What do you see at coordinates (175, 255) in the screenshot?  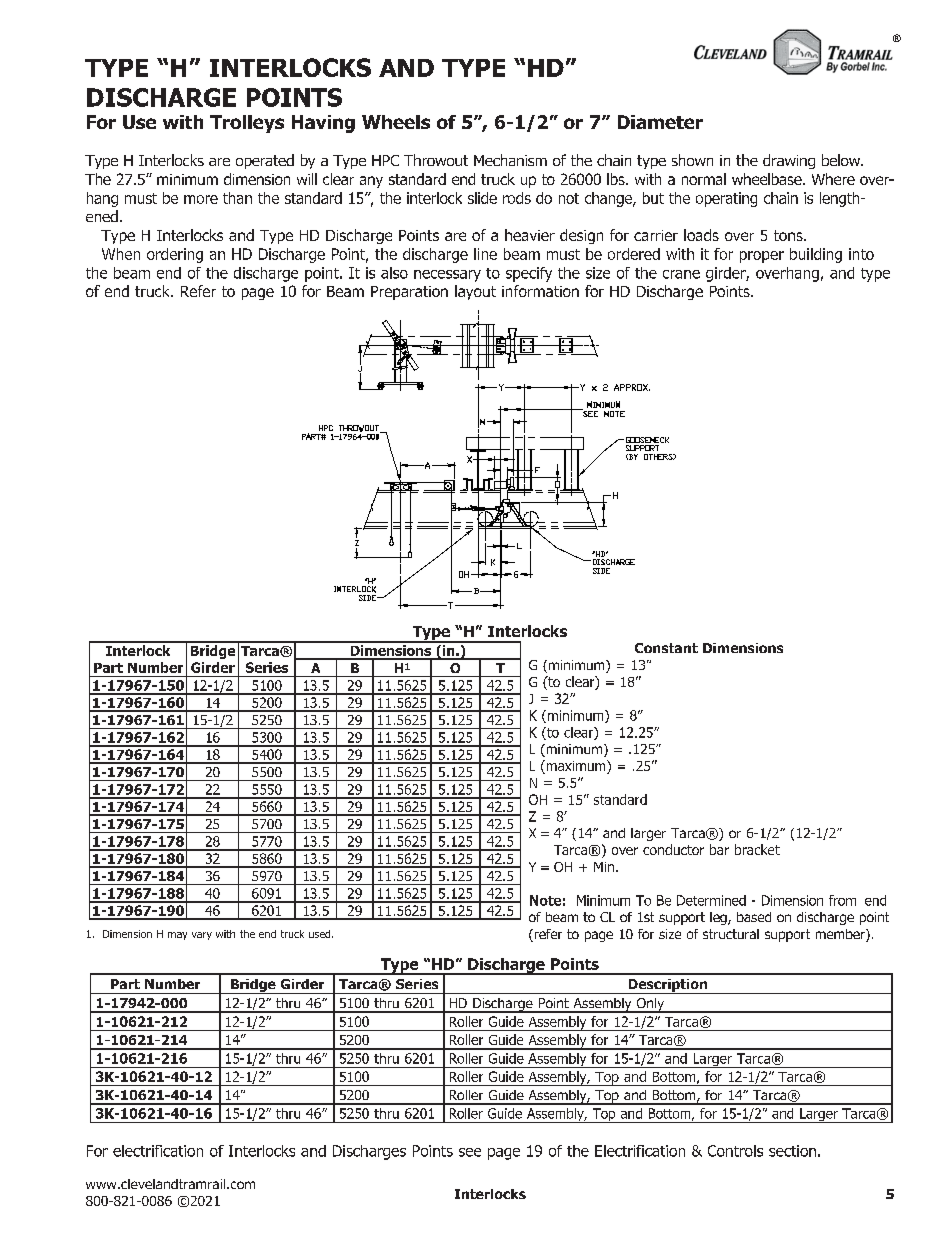 I see `ordering` at bounding box center [175, 255].
